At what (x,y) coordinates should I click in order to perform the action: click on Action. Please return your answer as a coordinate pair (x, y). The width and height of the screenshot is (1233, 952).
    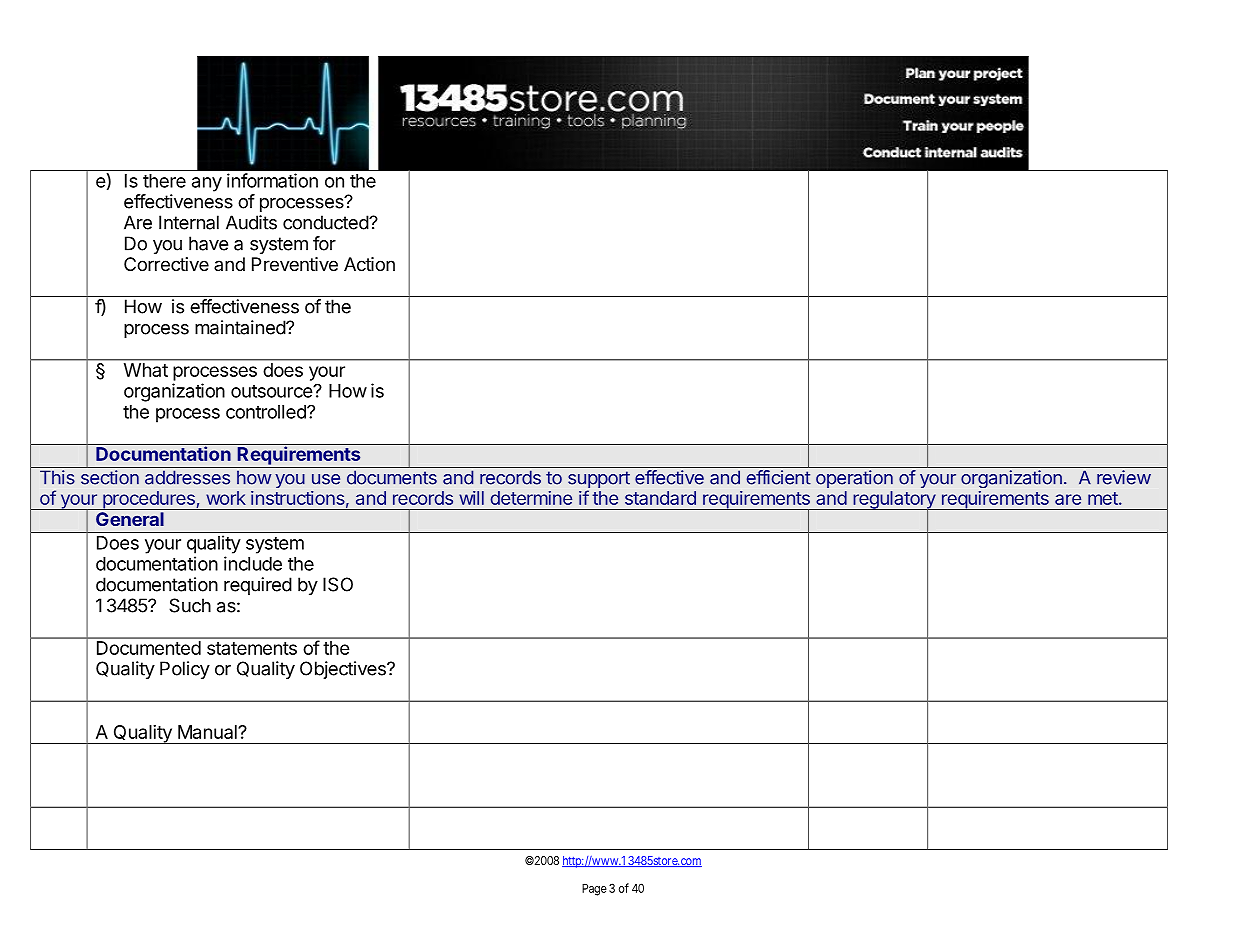
    Looking at the image, I should click on (369, 264).
